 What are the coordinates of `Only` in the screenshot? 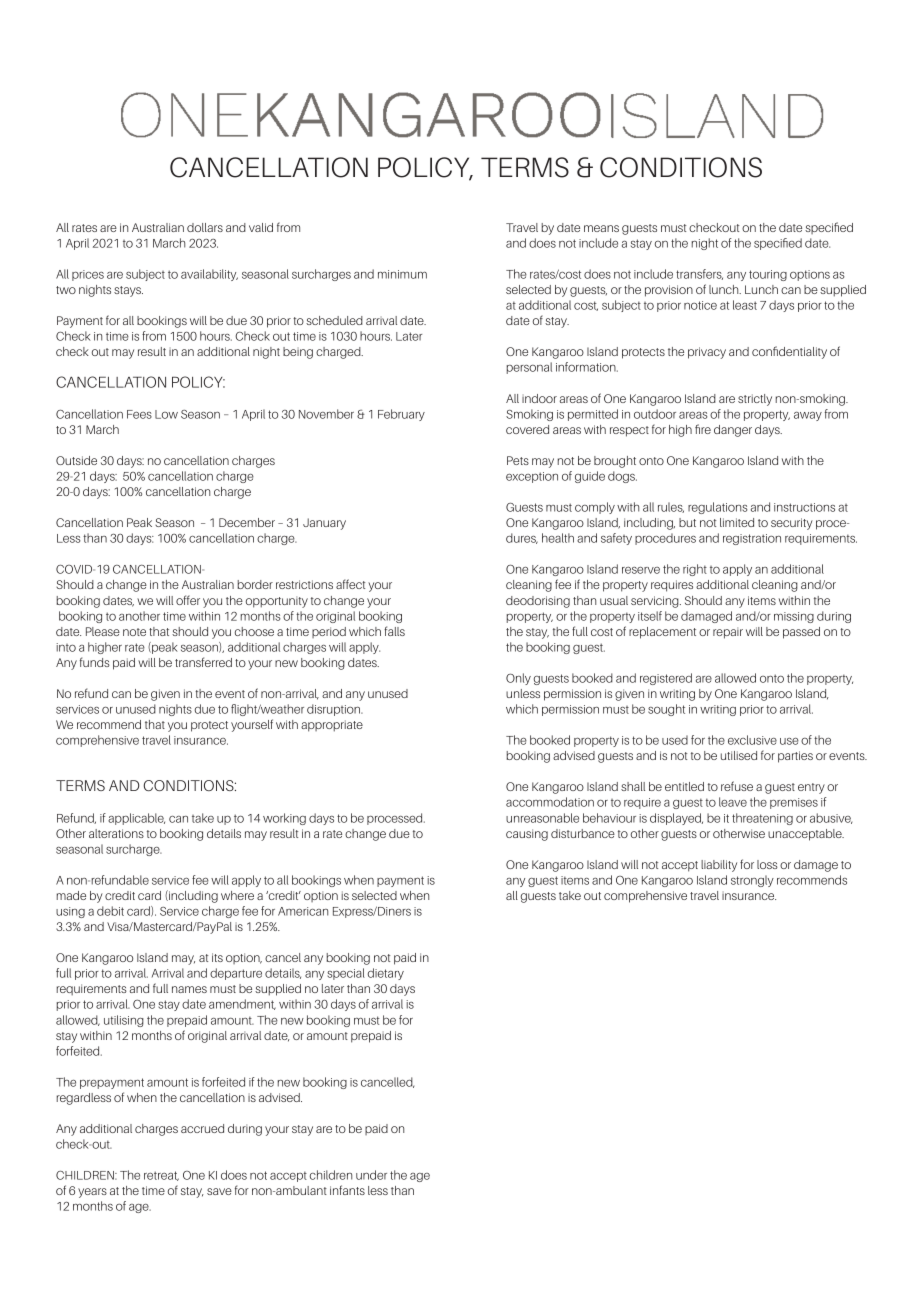 It's located at (518, 679).
